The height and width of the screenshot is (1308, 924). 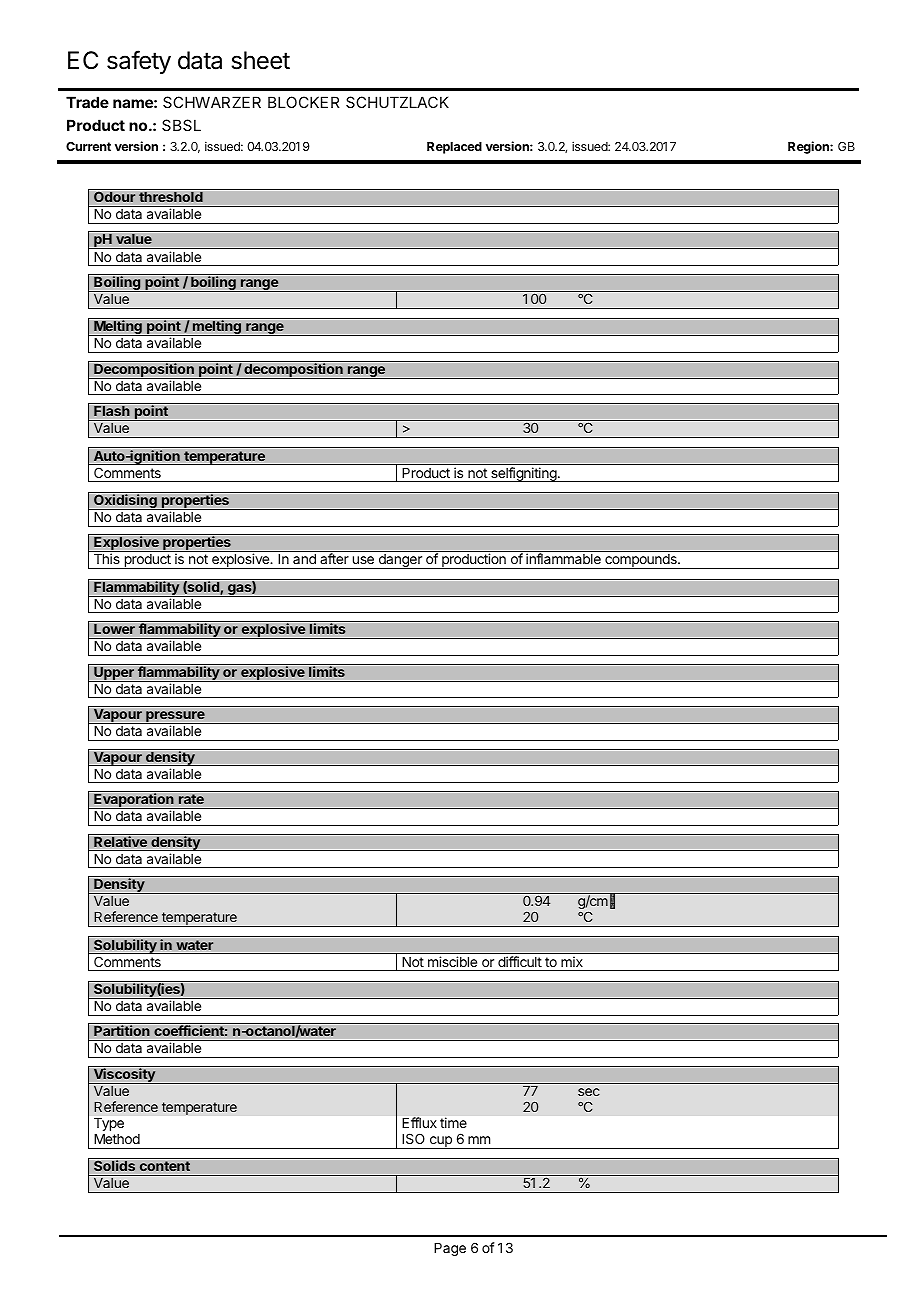 I want to click on ISO, so click(x=413, y=1138).
